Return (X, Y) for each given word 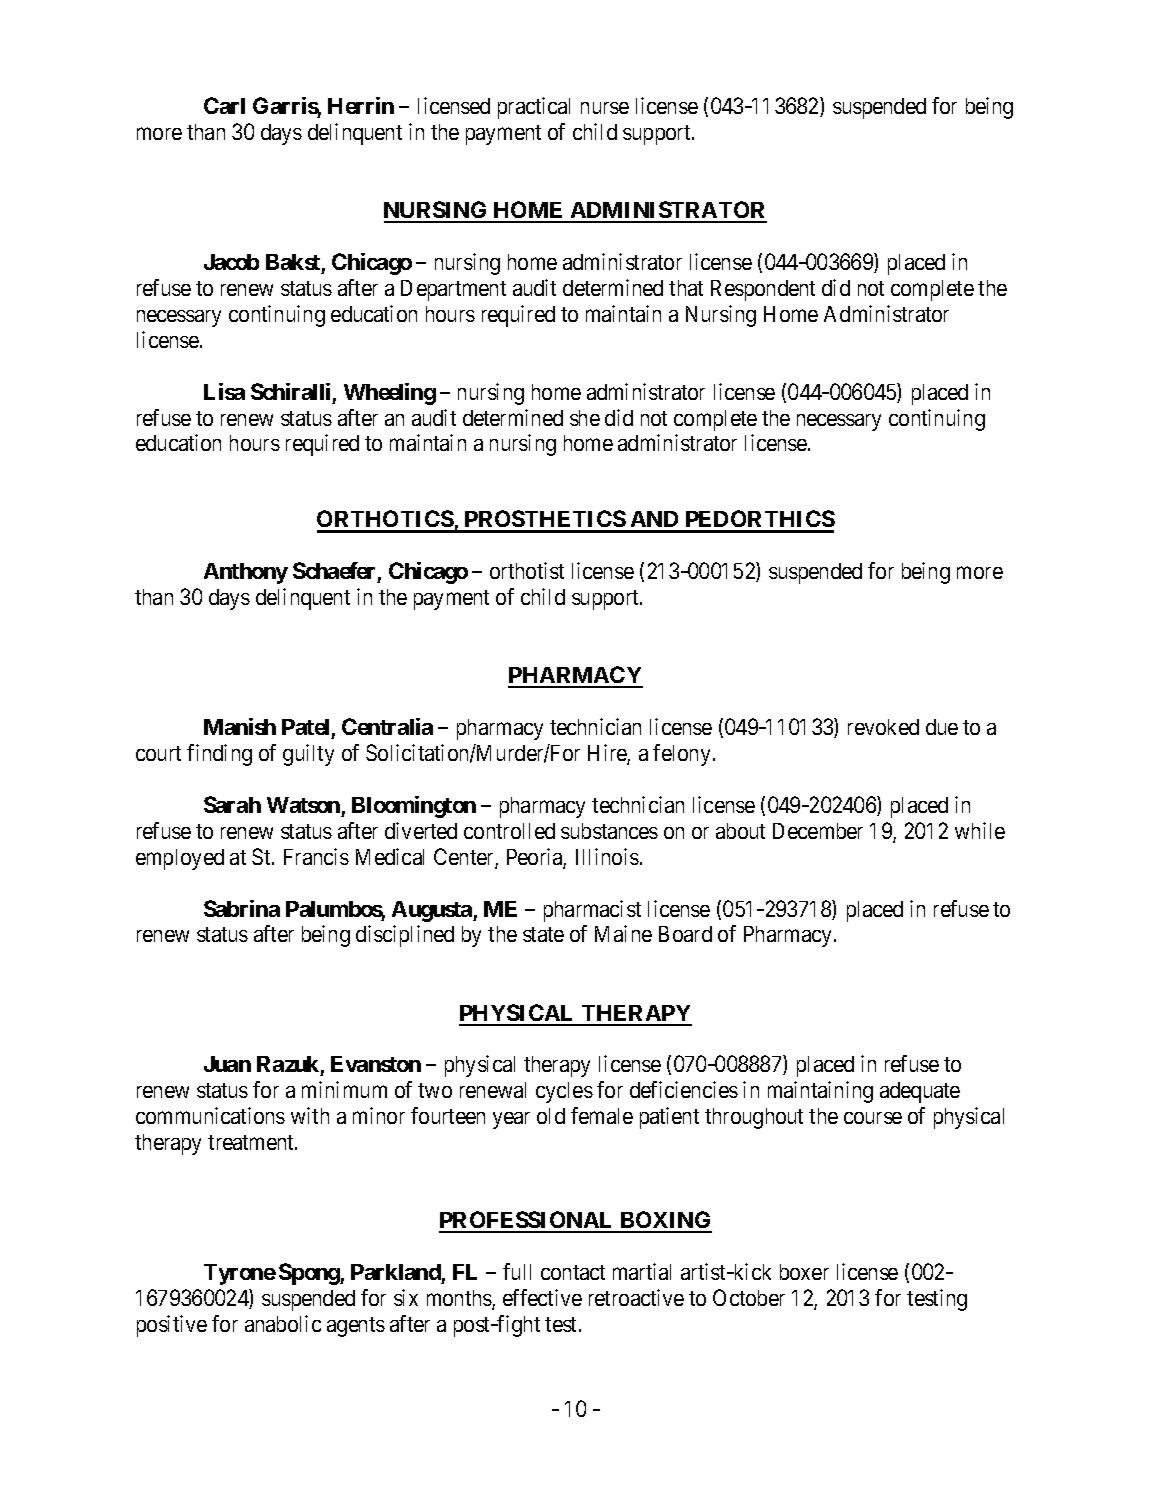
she (585, 418)
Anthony (246, 573)
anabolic (283, 1323)
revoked (883, 727)
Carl (224, 105)
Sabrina (242, 908)
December (818, 831)
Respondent (763, 290)
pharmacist (592, 911)
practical (534, 108)
